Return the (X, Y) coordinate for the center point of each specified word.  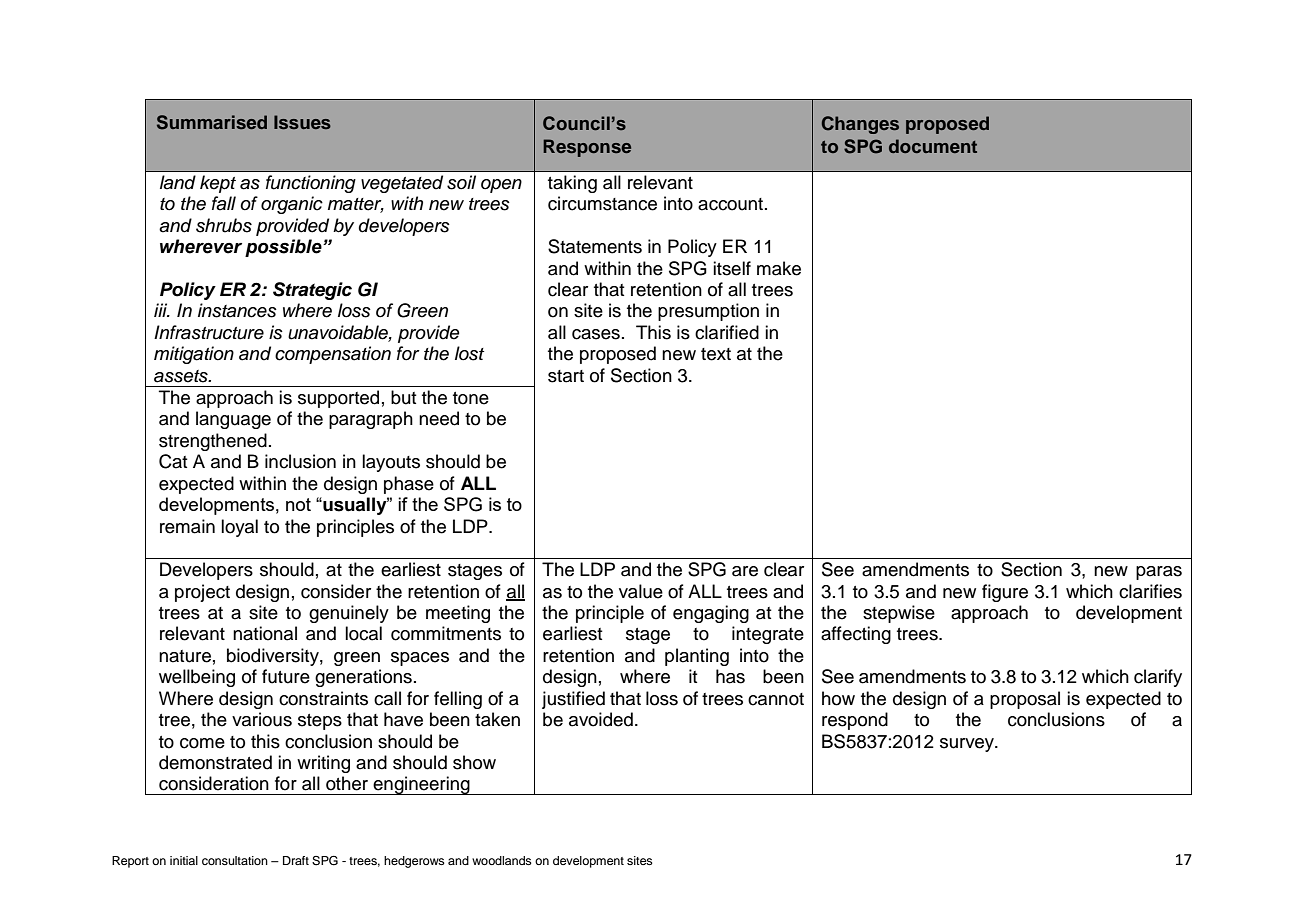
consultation (235, 860)
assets (182, 376)
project (202, 593)
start (566, 376)
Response (587, 148)
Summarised (212, 122)
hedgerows (414, 862)
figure (1005, 593)
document (933, 146)
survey (968, 745)
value (641, 591)
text (716, 354)
